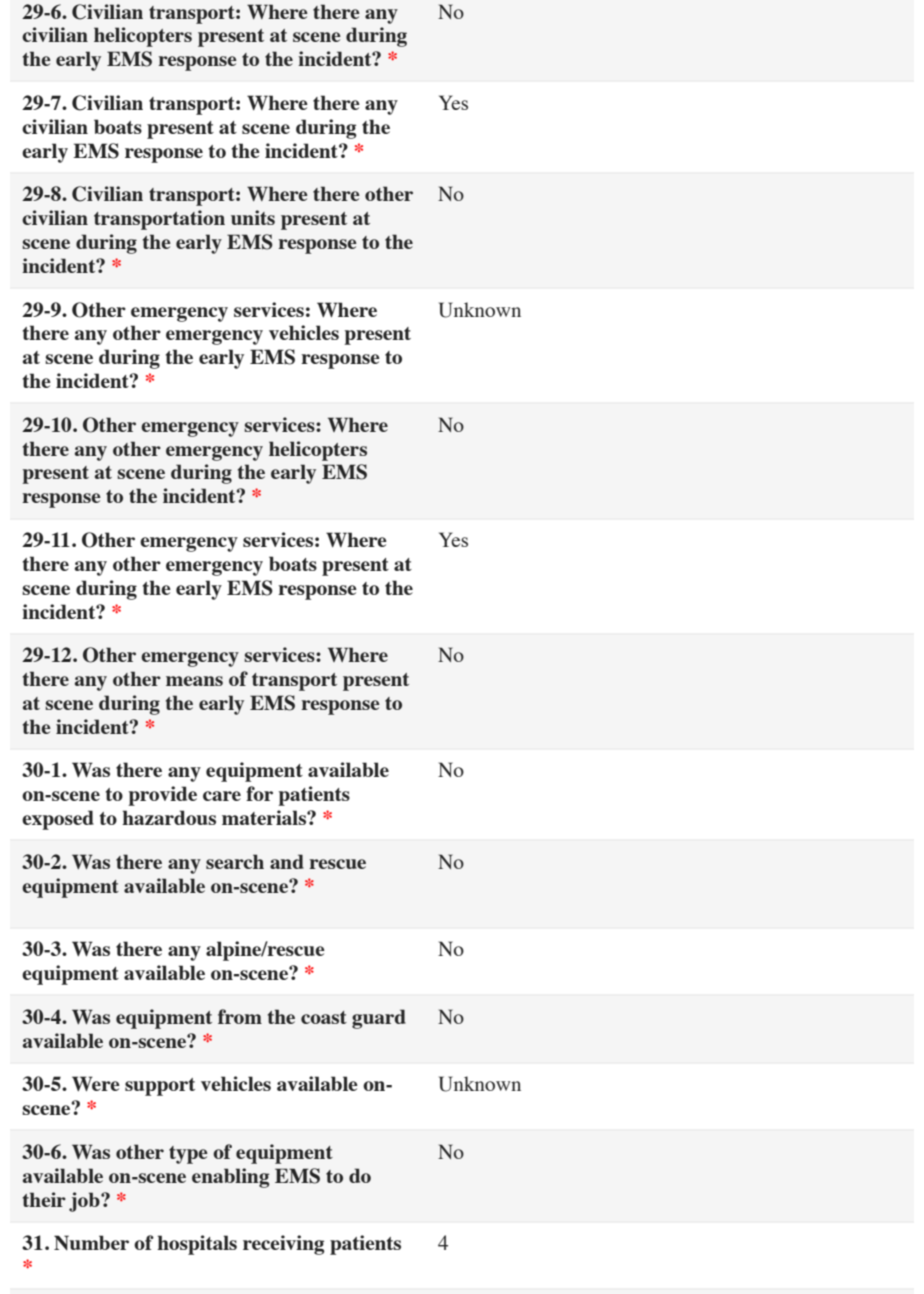 This document has width=924, height=1294. I want to click on care, so click(222, 796).
